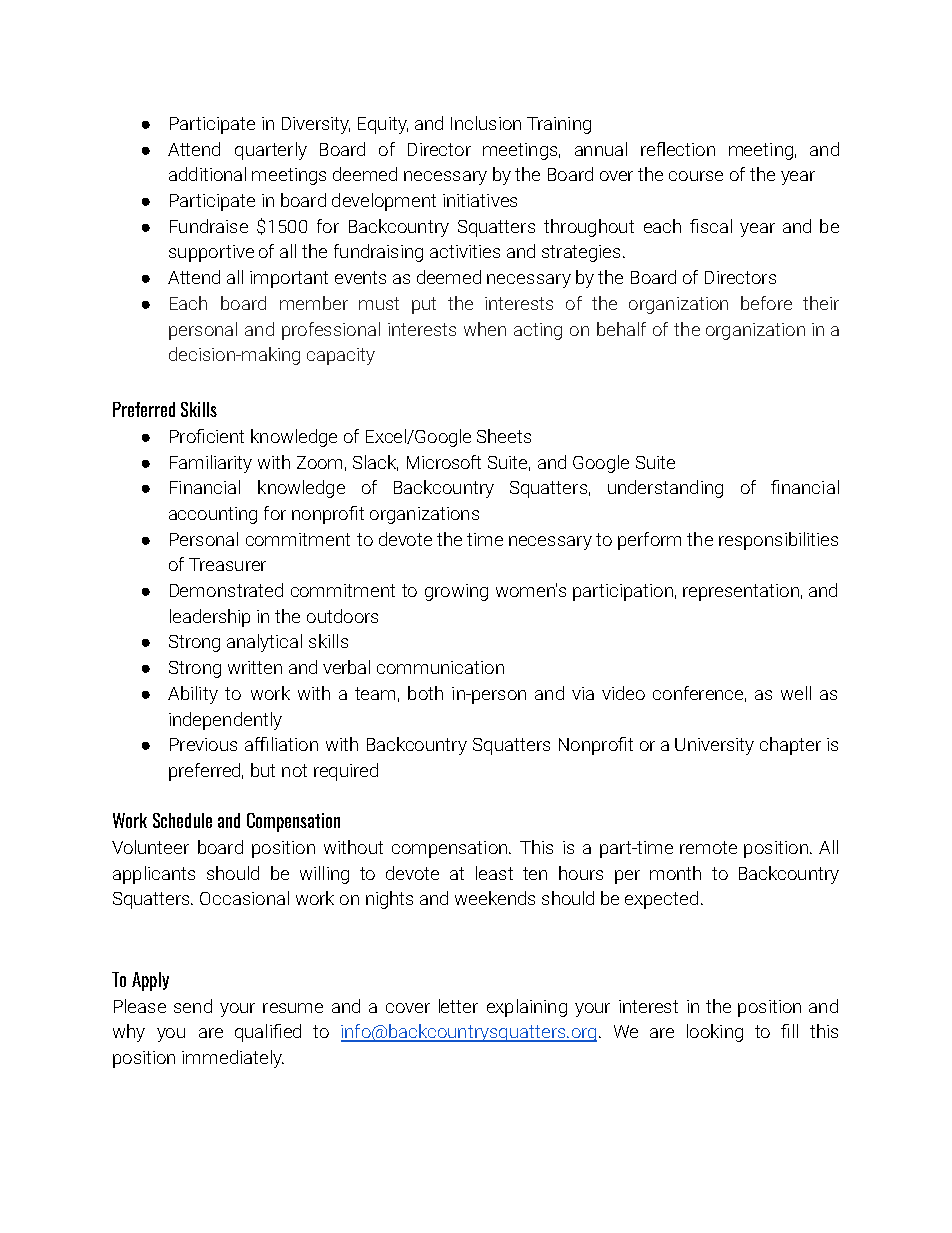 Image resolution: width=952 pixels, height=1233 pixels. I want to click on course, so click(696, 176).
